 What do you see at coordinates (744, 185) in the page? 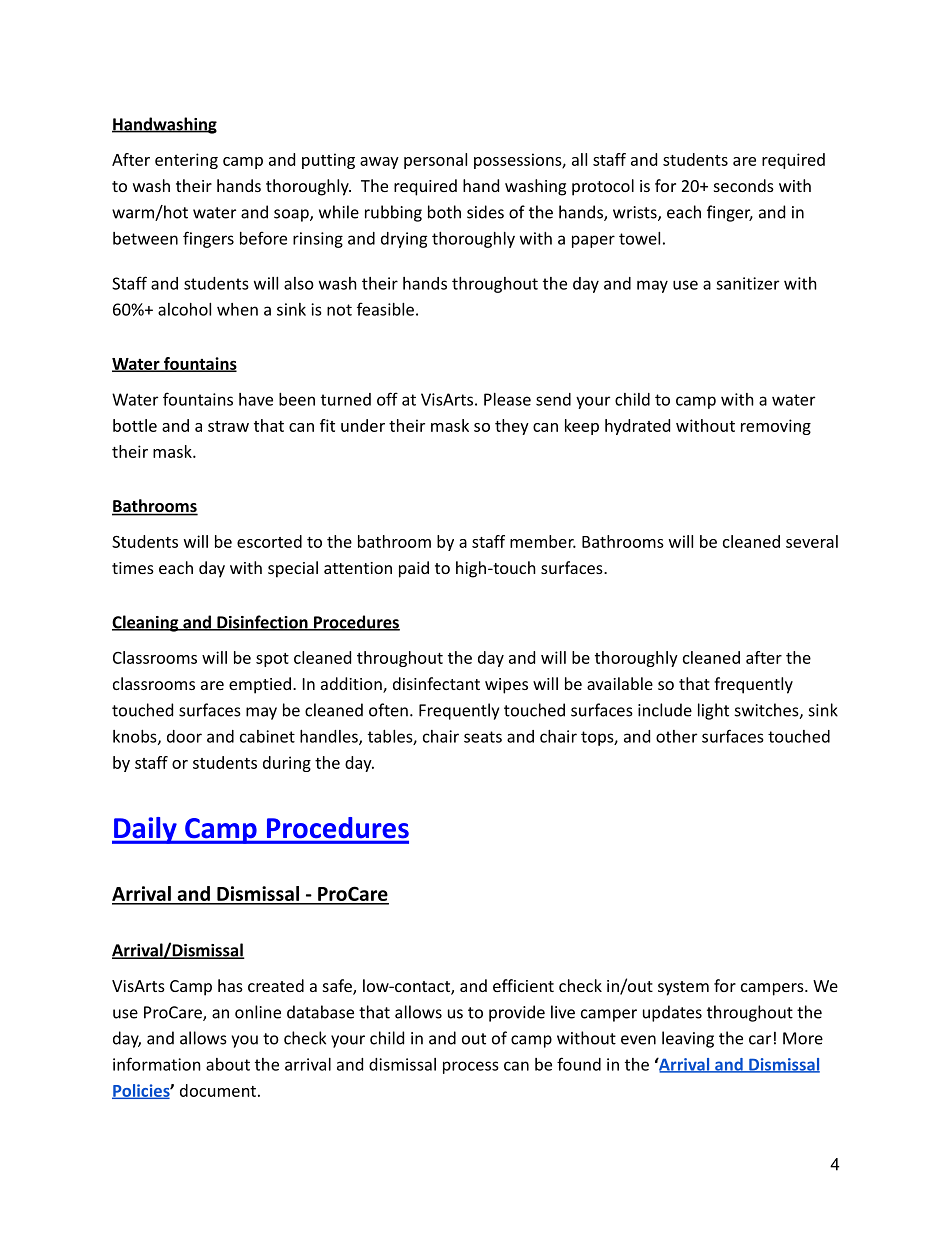
I see `seconds` at bounding box center [744, 185].
